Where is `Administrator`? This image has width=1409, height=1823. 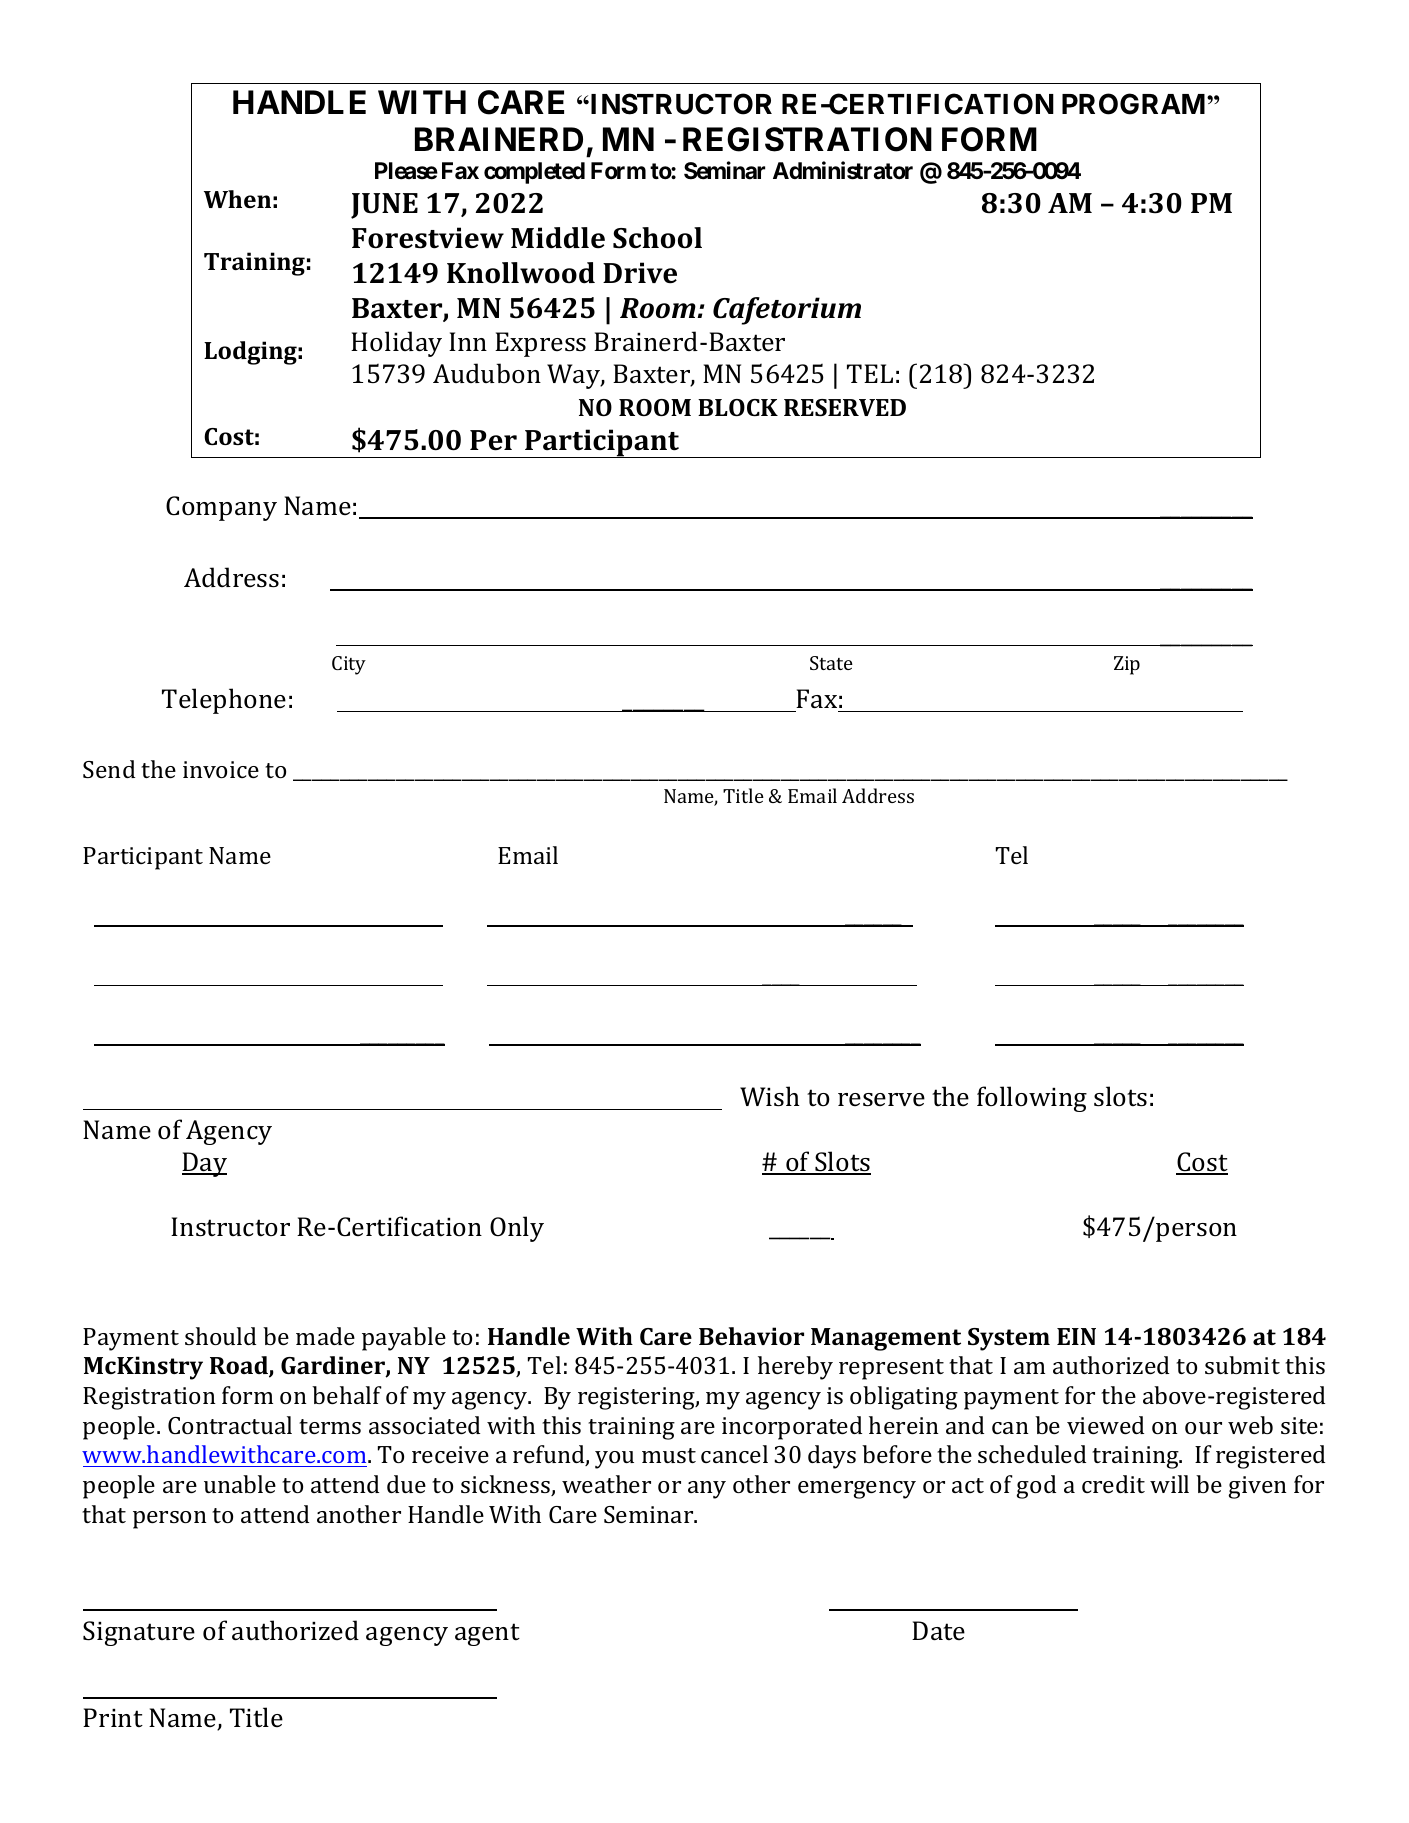 Administrator is located at coordinates (843, 171).
